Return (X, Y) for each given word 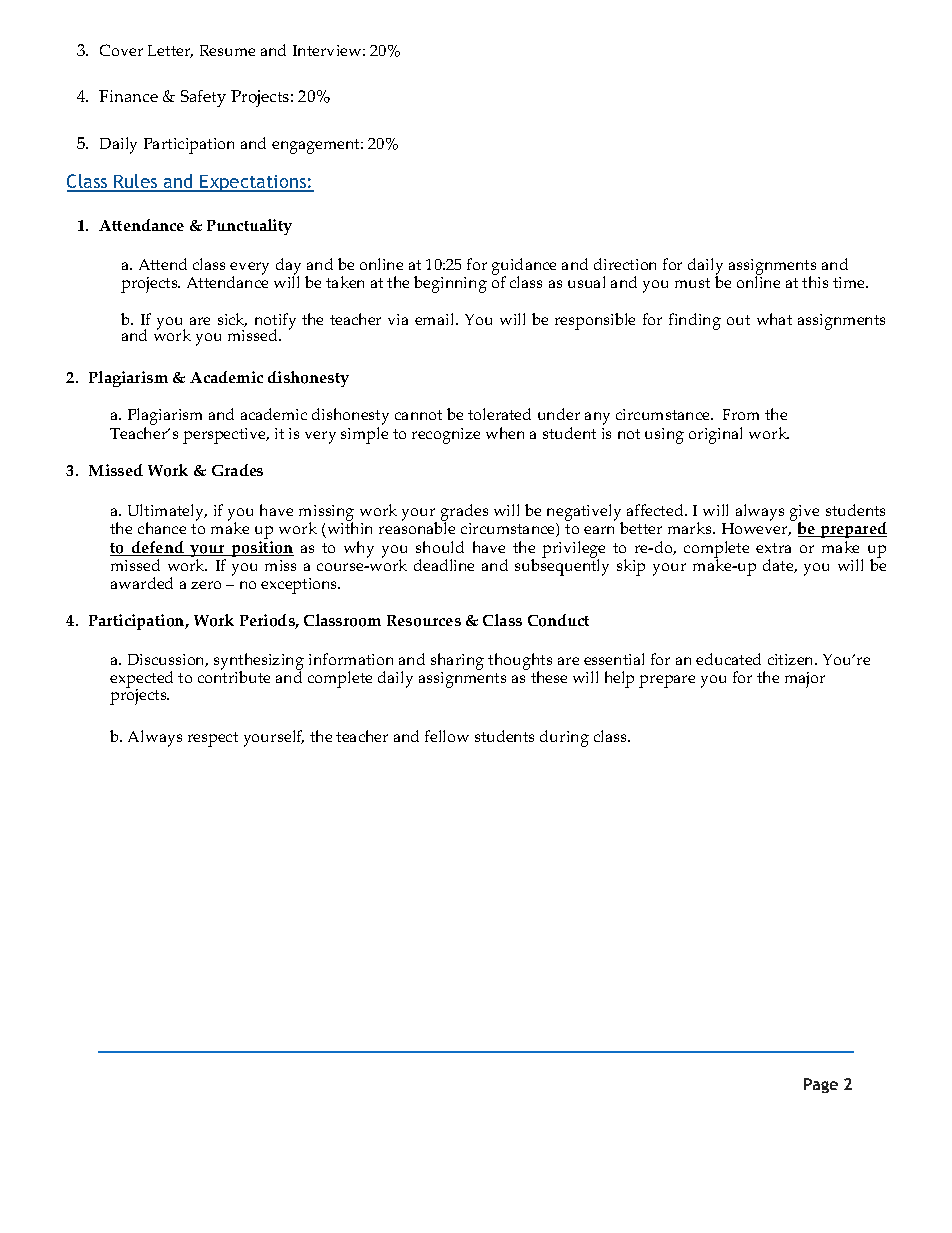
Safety (203, 98)
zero (206, 585)
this (815, 282)
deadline (444, 565)
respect (213, 739)
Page (821, 1085)
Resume (227, 50)
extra (773, 548)
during (564, 738)
